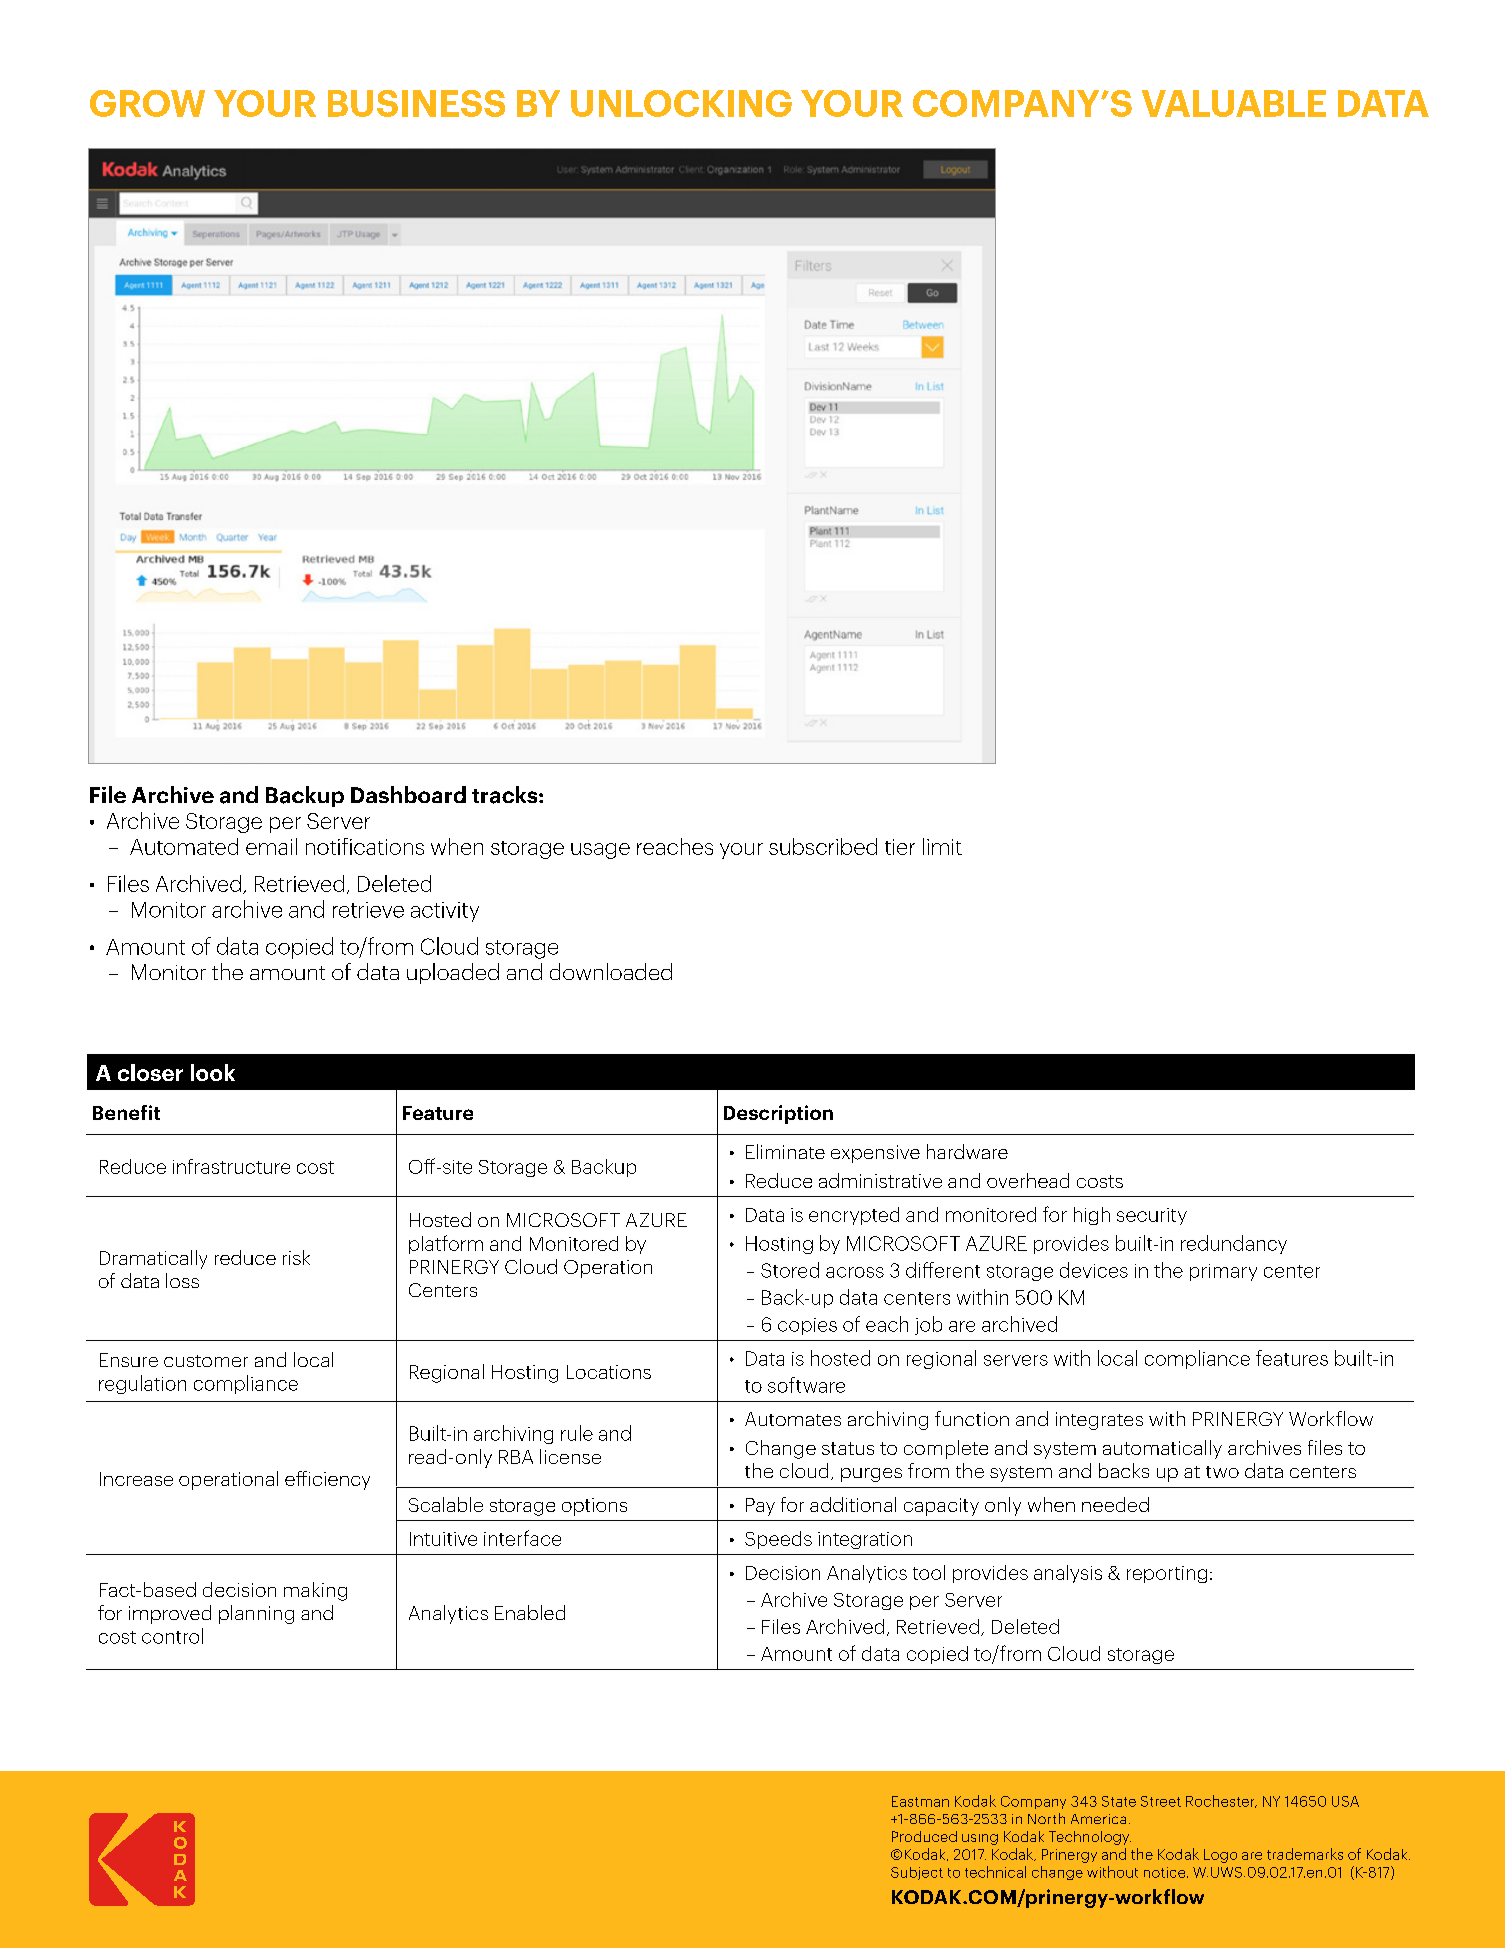 The width and height of the screenshot is (1505, 1948). Describe the element at coordinates (1223, 1272) in the screenshot. I see `primary` at that location.
